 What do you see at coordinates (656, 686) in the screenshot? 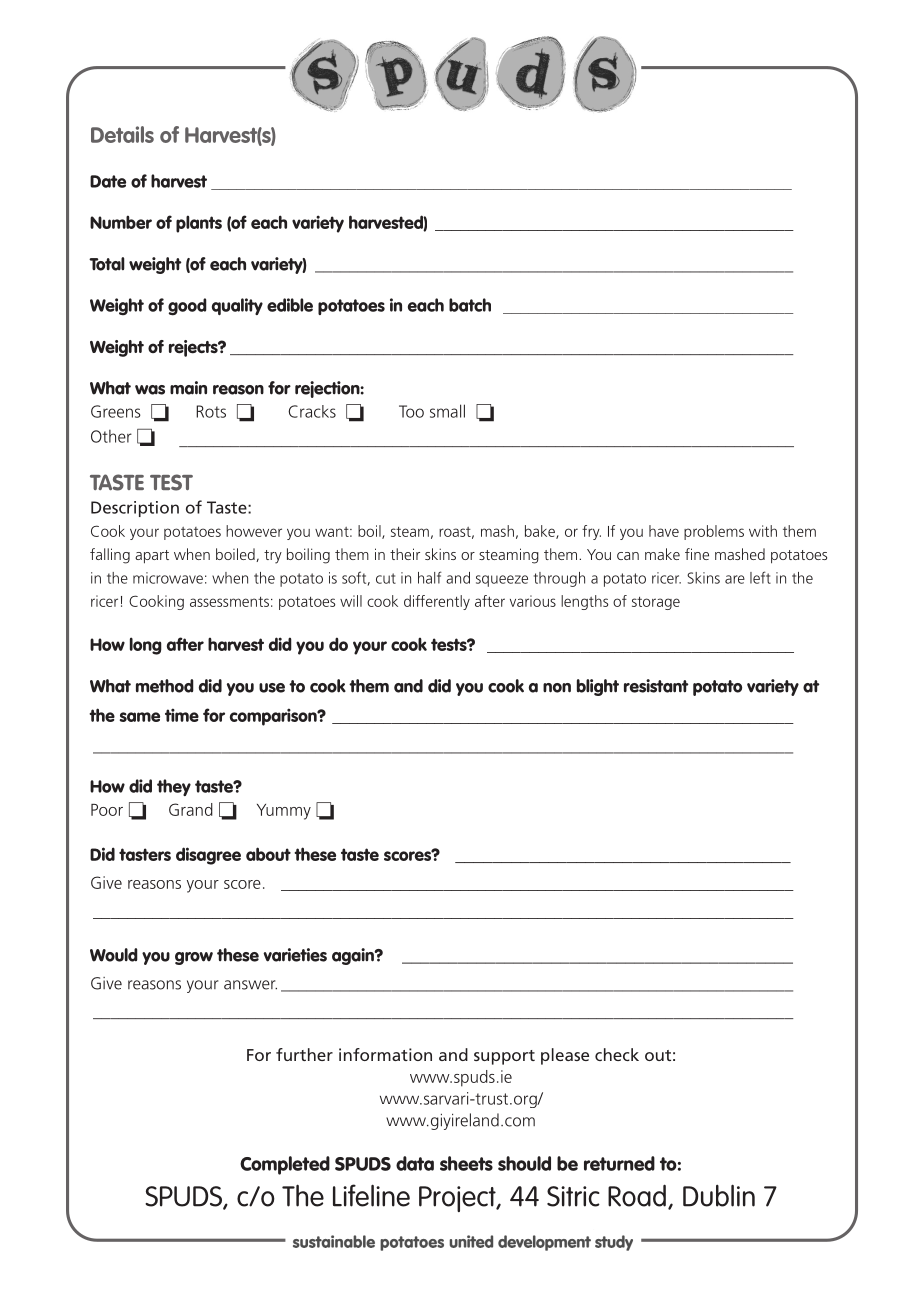
I see `resistant` at bounding box center [656, 686].
